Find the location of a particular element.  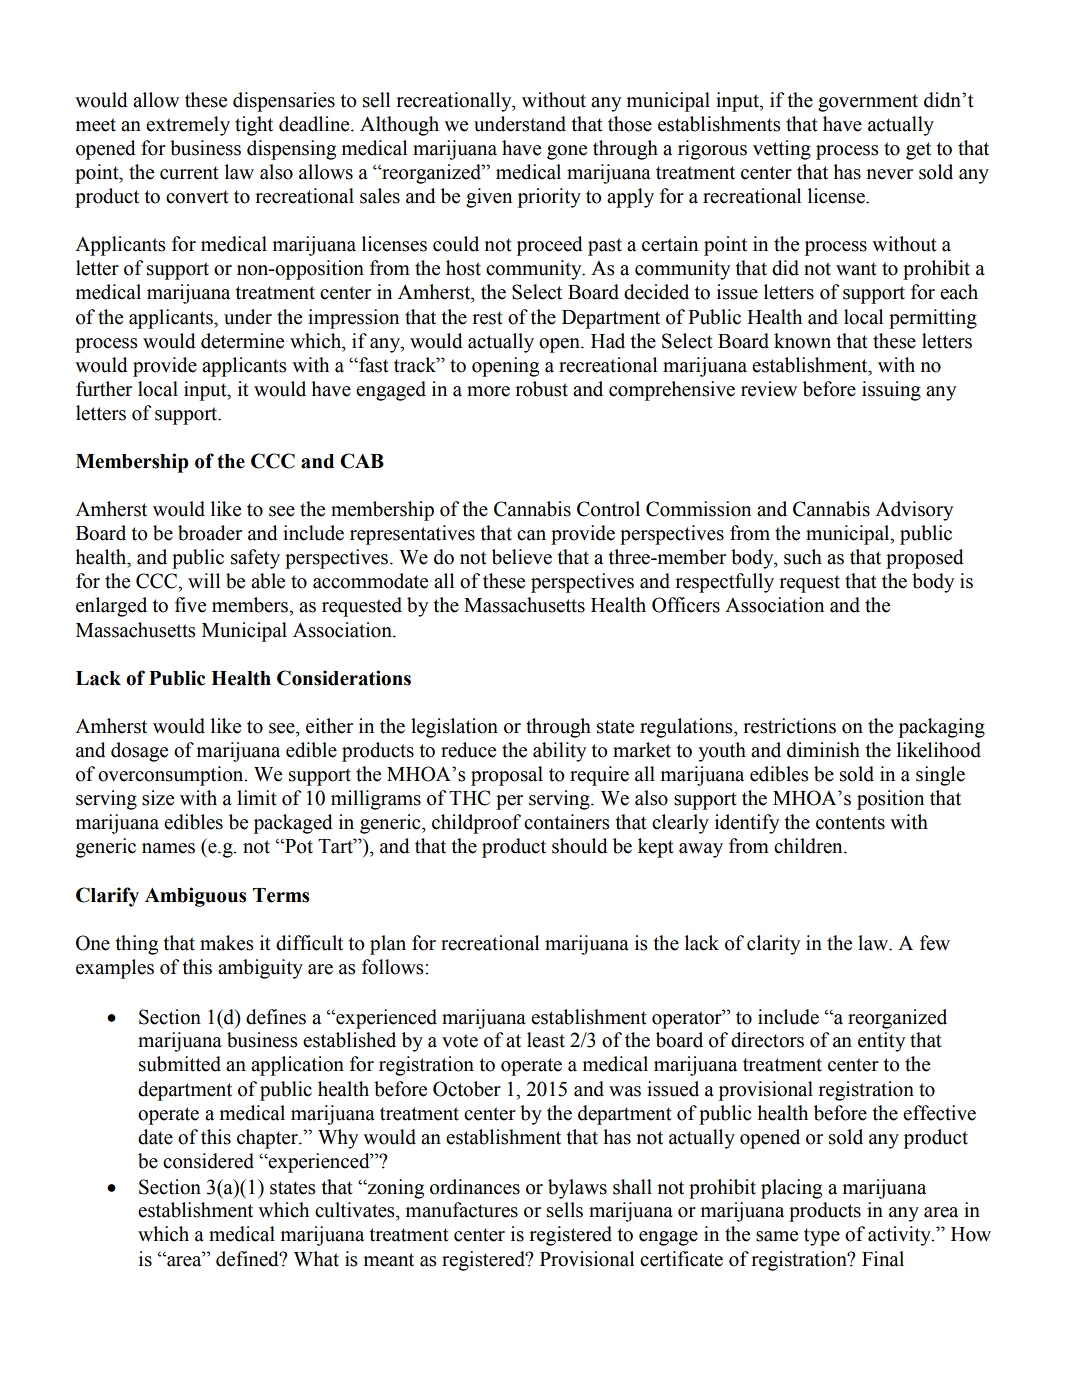

government is located at coordinates (868, 103).
